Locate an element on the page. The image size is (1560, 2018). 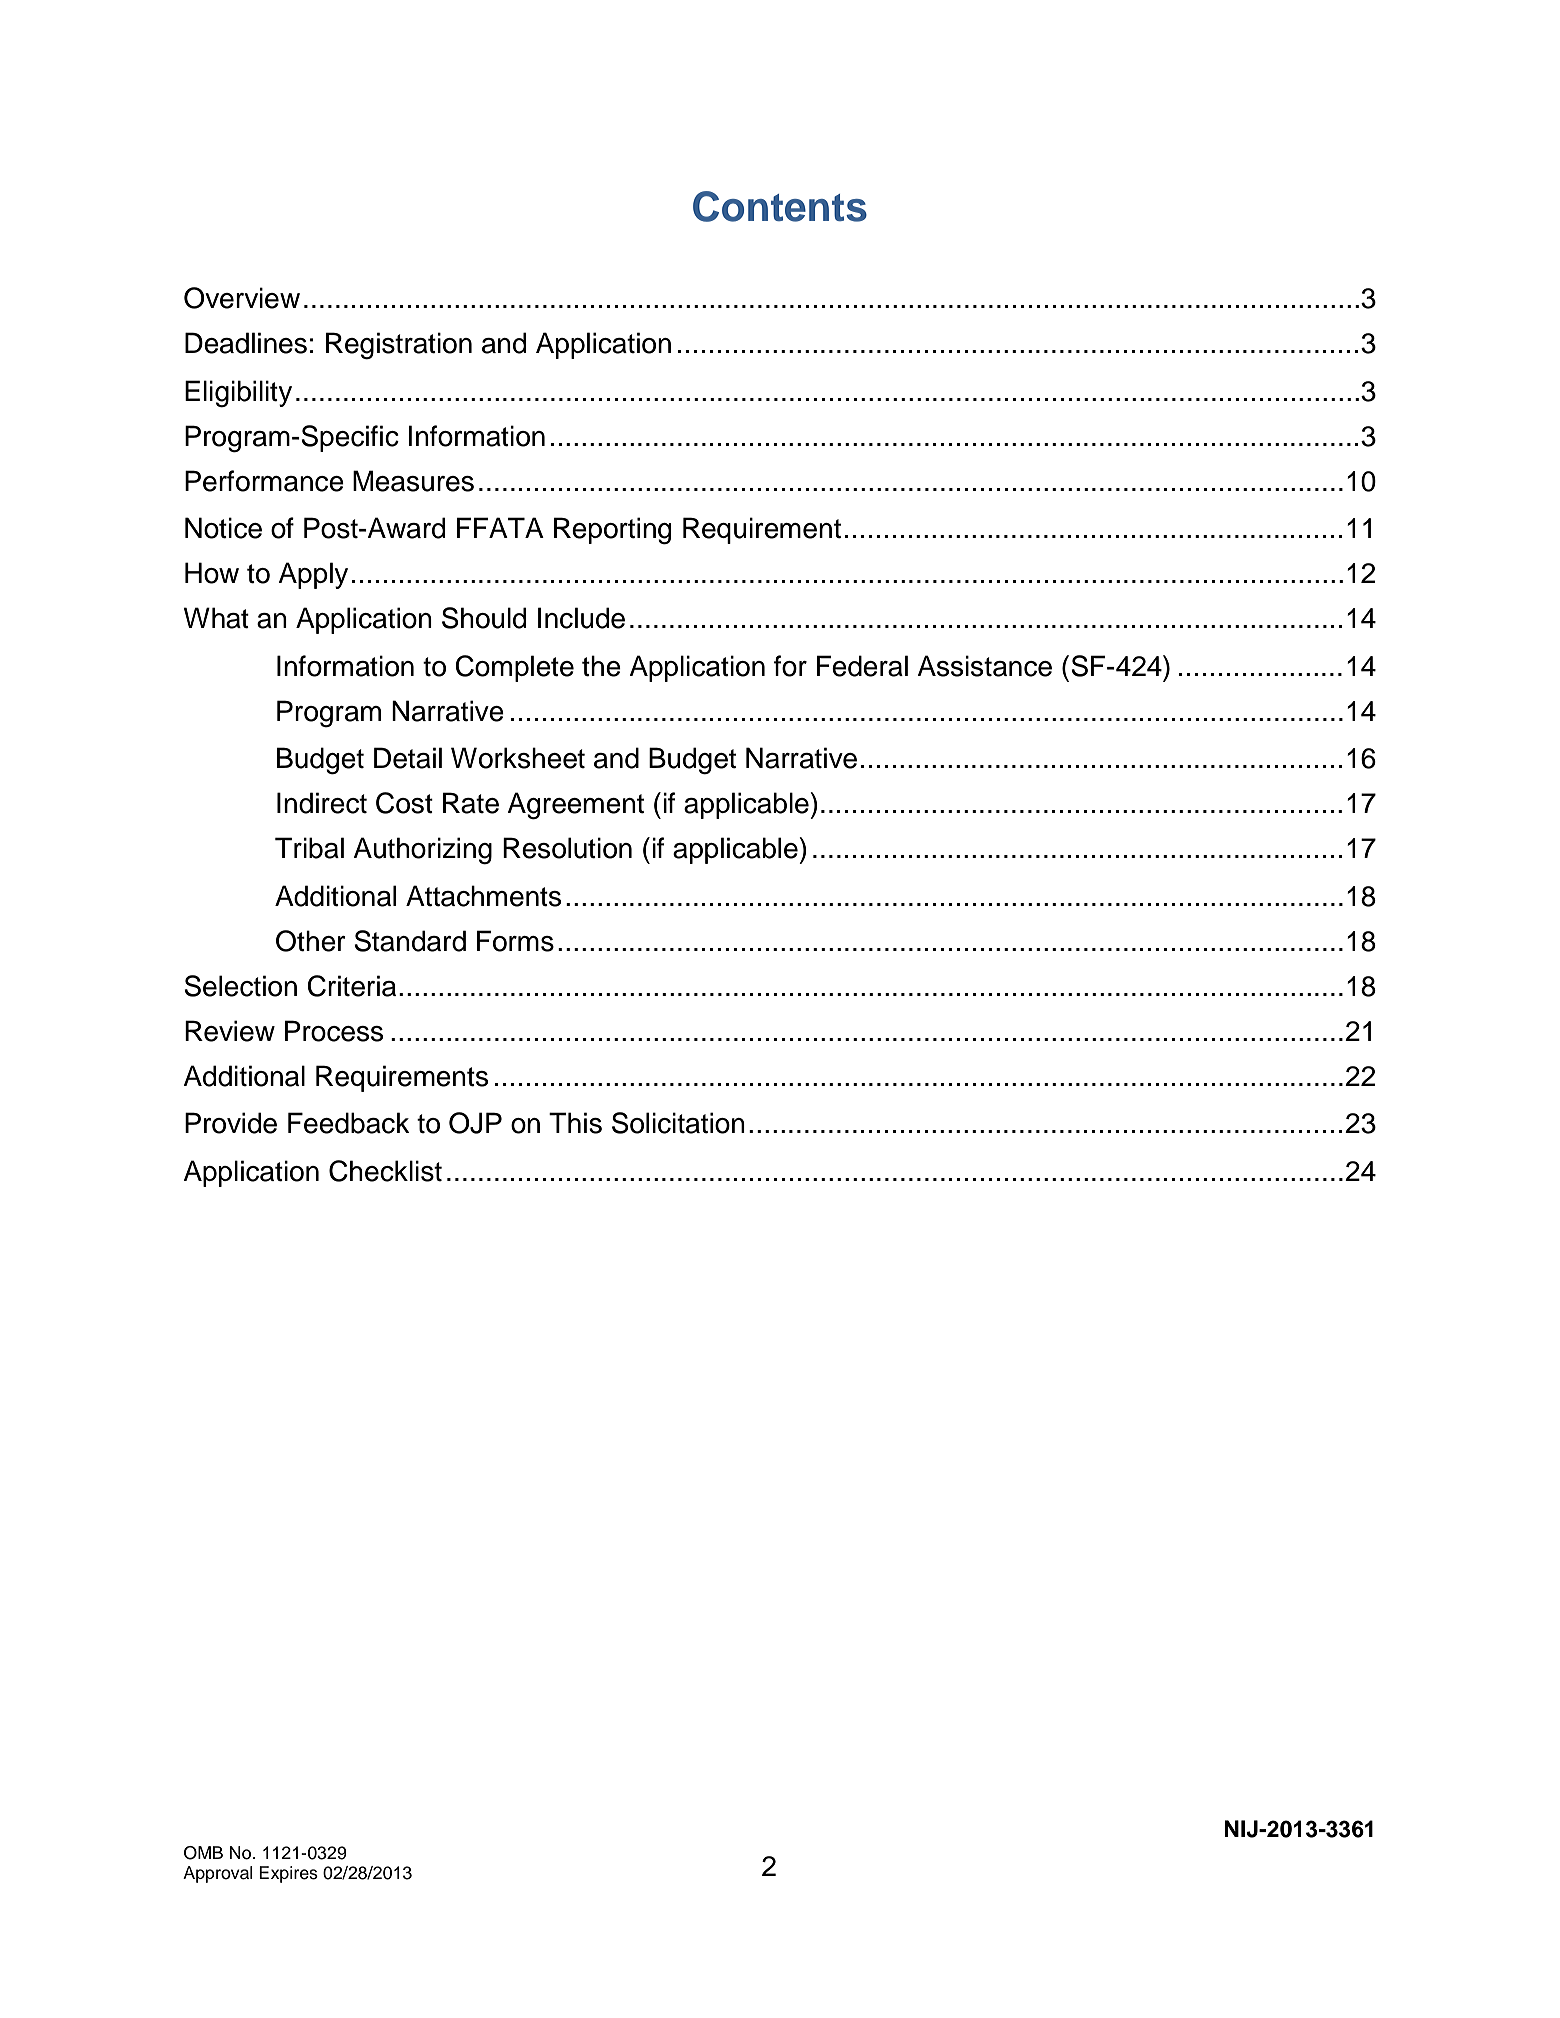
Reporting is located at coordinates (612, 531).
